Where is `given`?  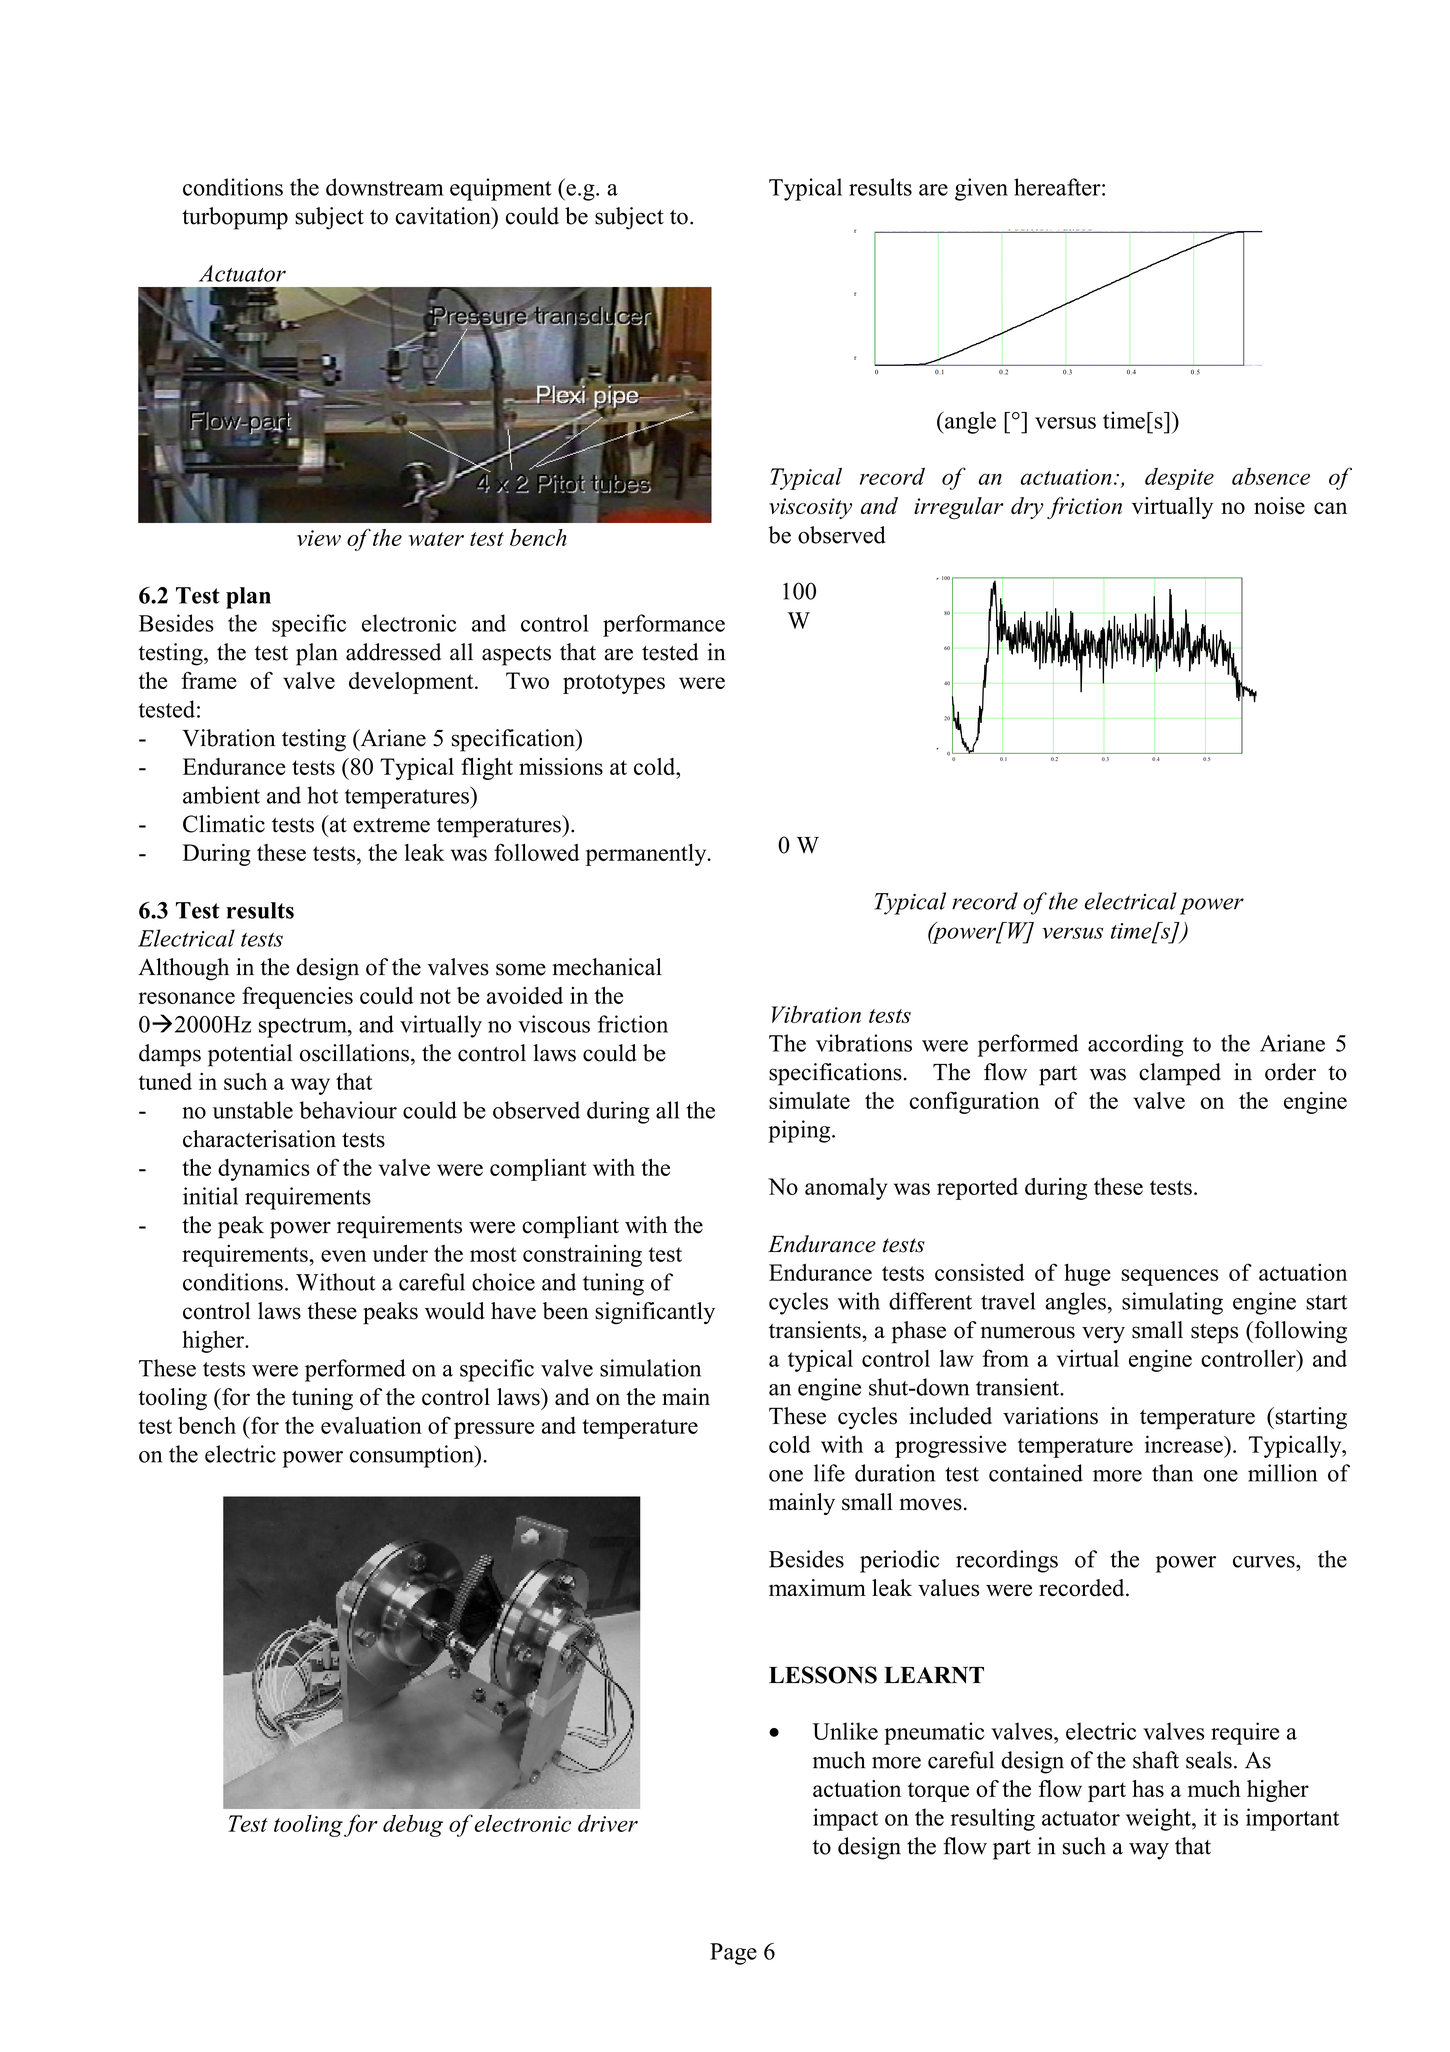
given is located at coordinates (981, 189).
